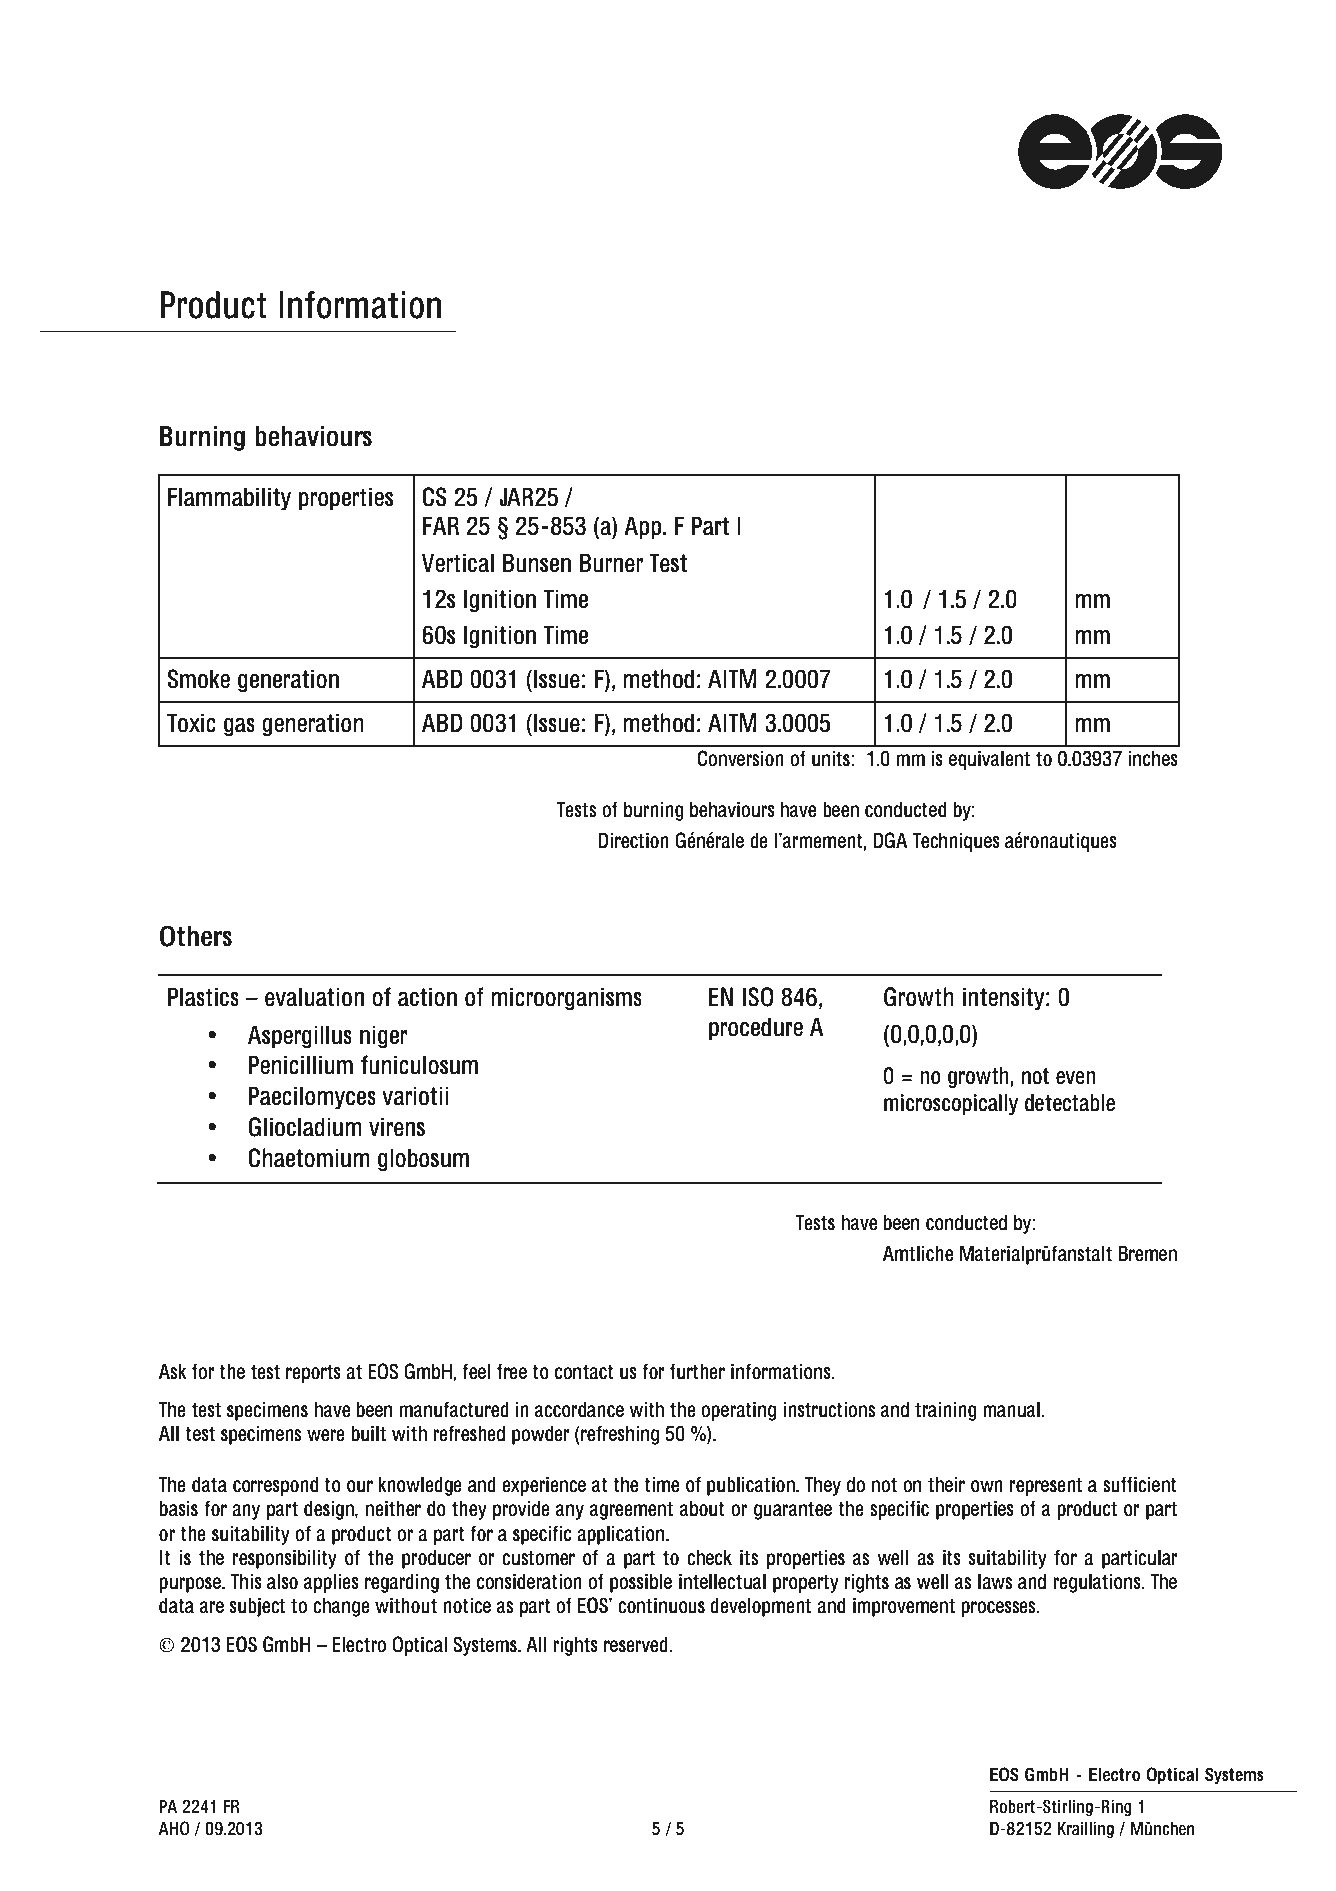  Describe the element at coordinates (239, 727) in the screenshot. I see `gas` at that location.
